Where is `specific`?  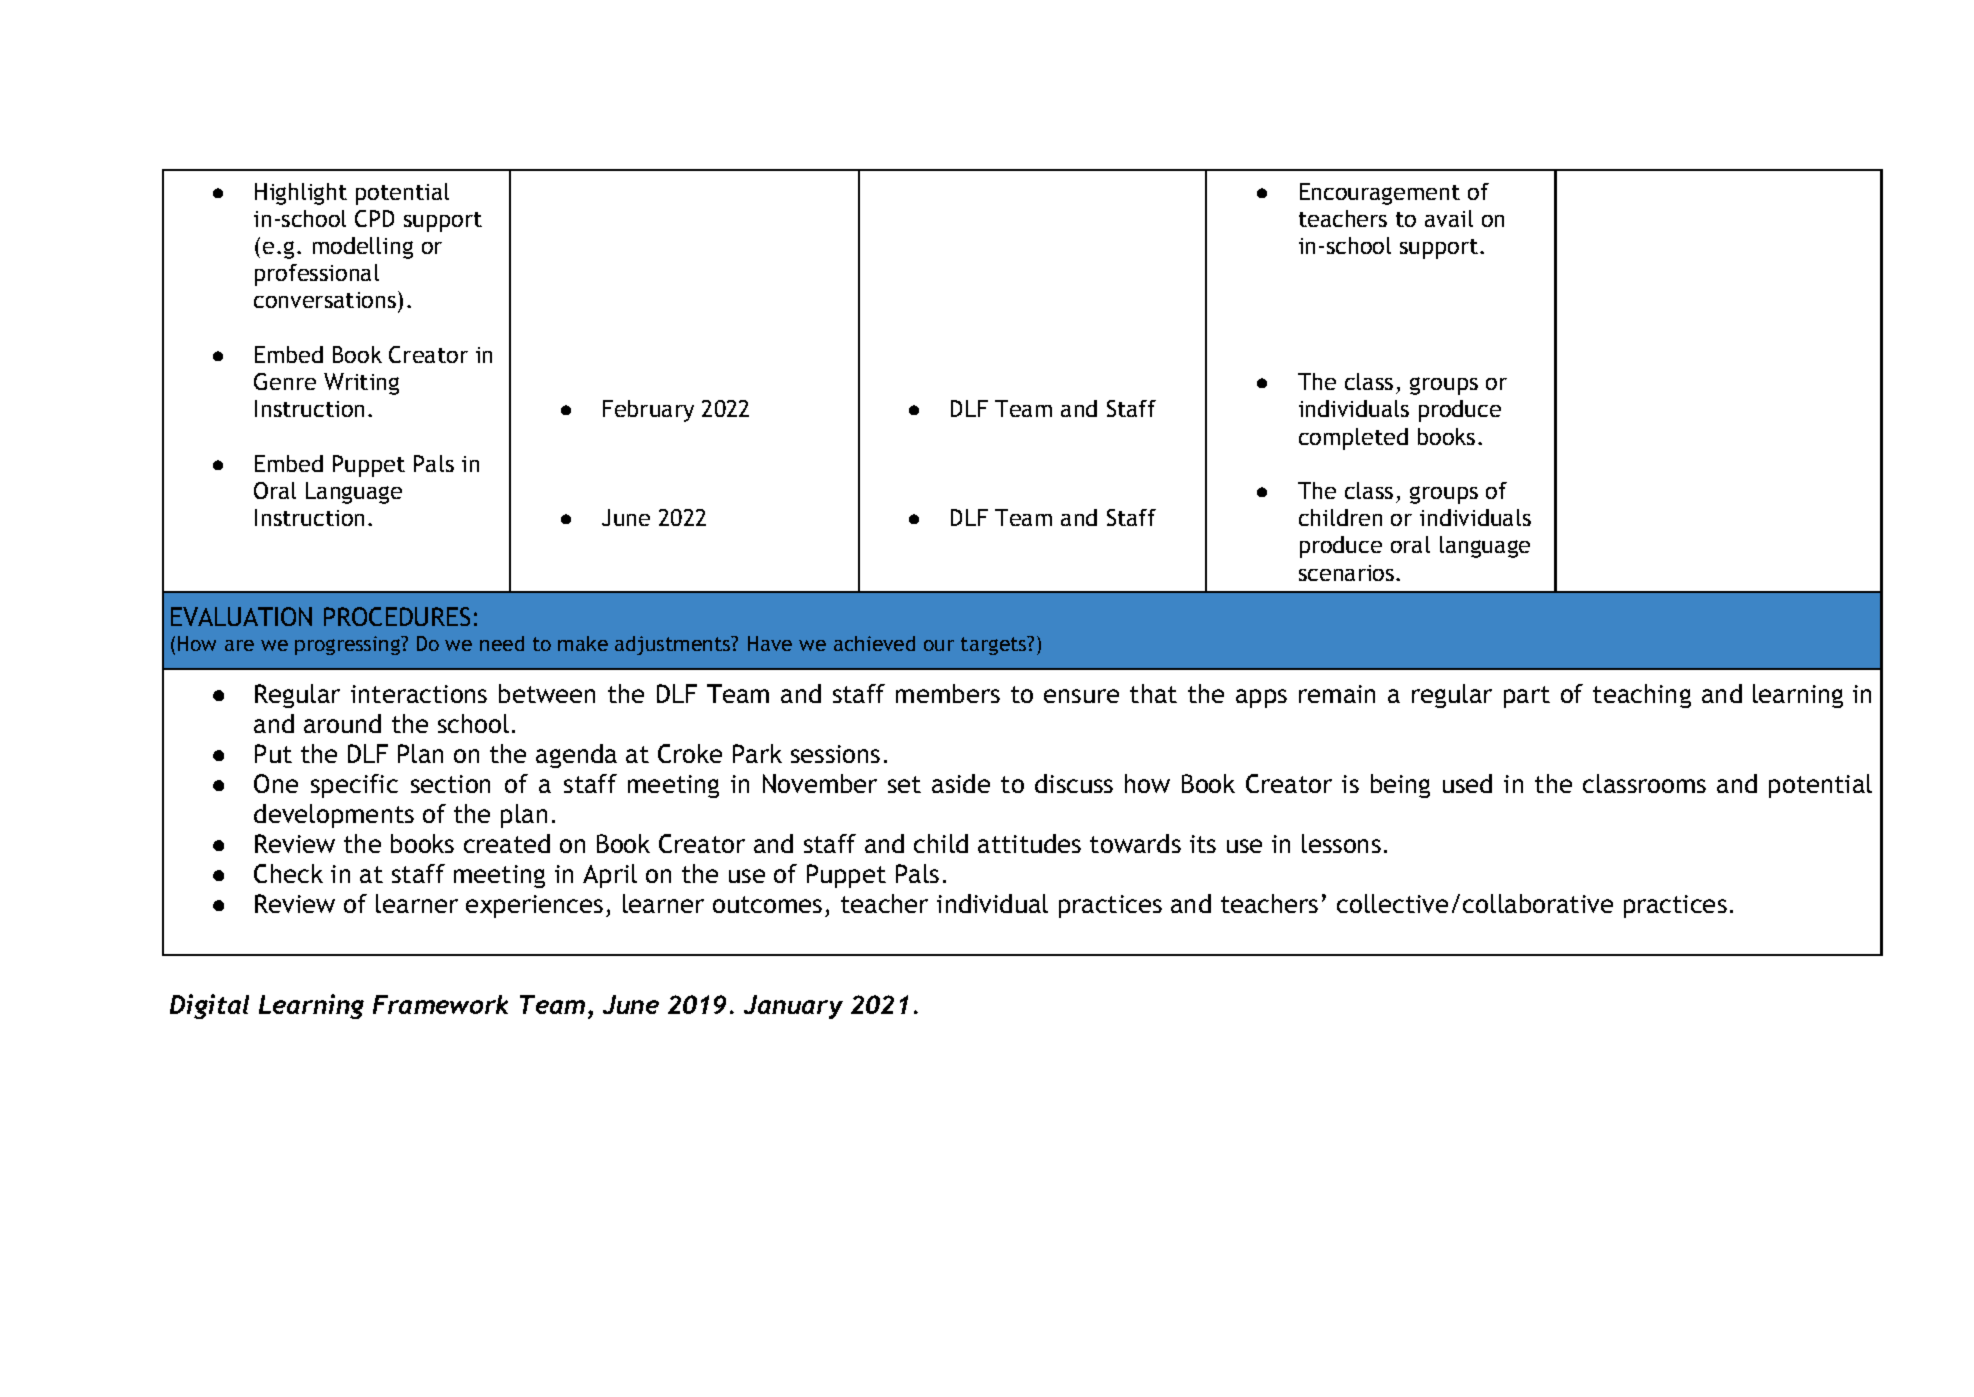 specific is located at coordinates (354, 786).
